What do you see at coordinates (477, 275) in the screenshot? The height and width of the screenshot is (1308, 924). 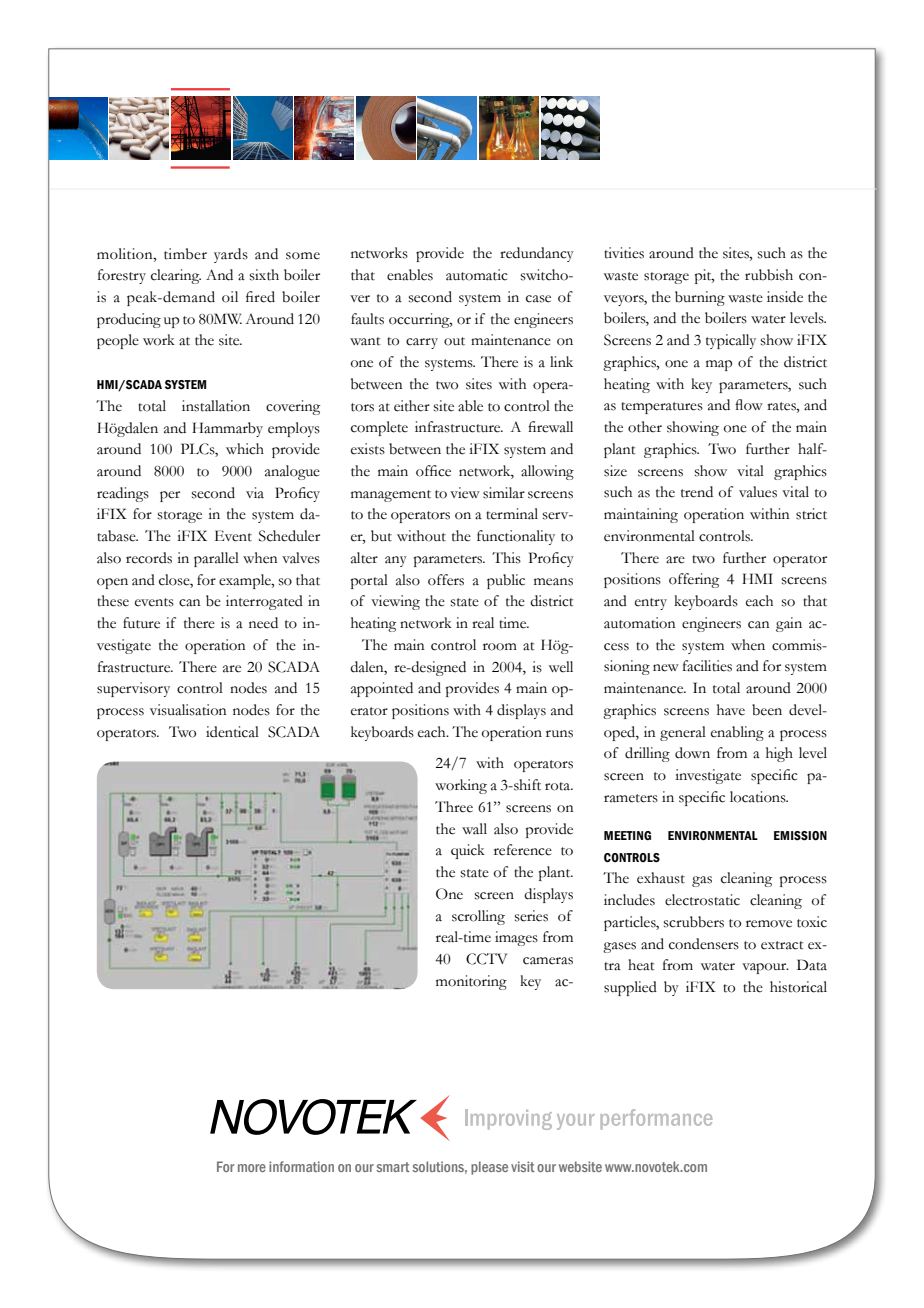 I see `automatic` at bounding box center [477, 275].
